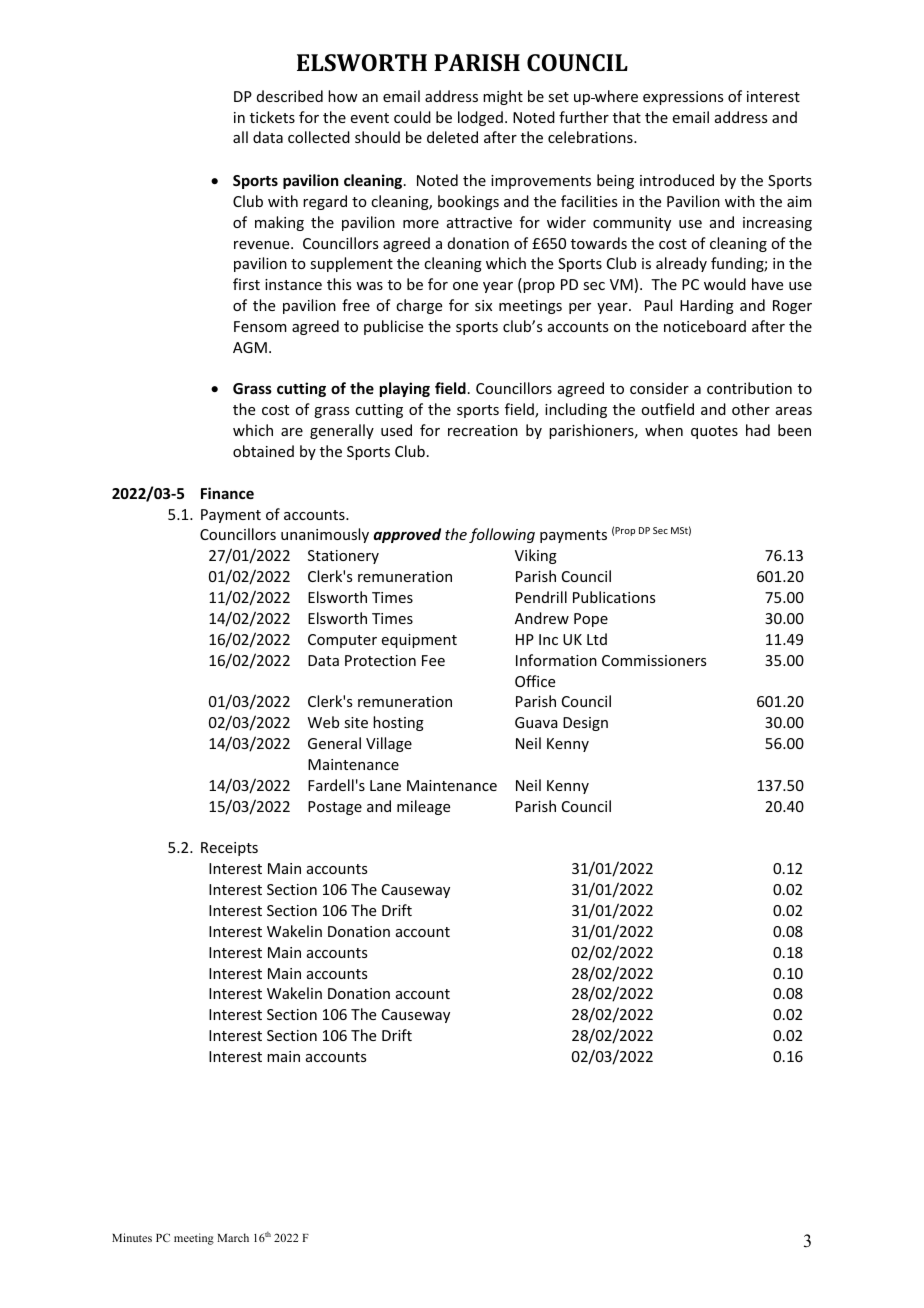 The image size is (924, 1308). What do you see at coordinates (272, 117) in the screenshot?
I see `tickets` at bounding box center [272, 117].
